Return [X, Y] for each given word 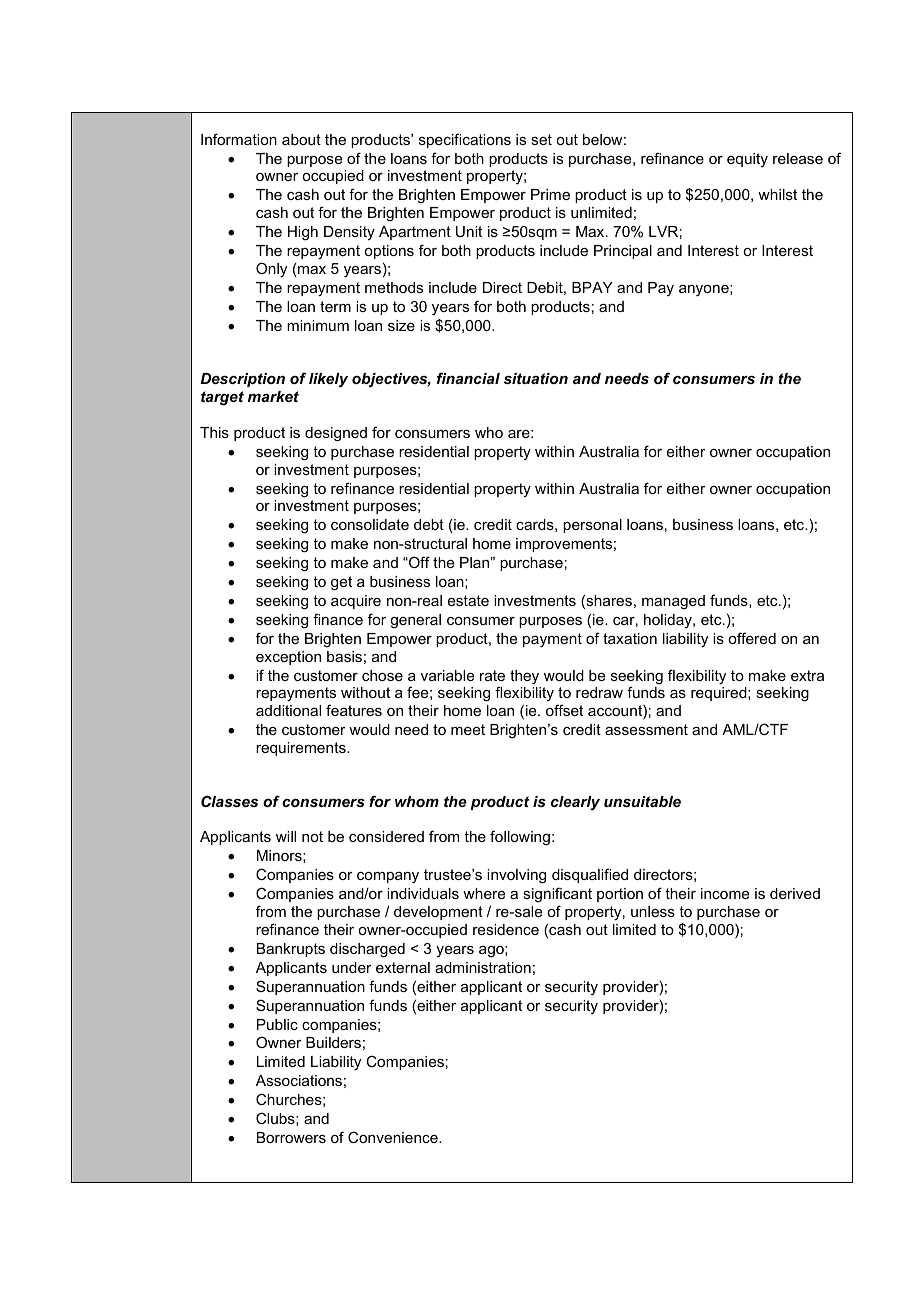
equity [747, 160]
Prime [550, 194]
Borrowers [291, 1137]
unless [653, 911]
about [301, 139]
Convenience [394, 1137]
